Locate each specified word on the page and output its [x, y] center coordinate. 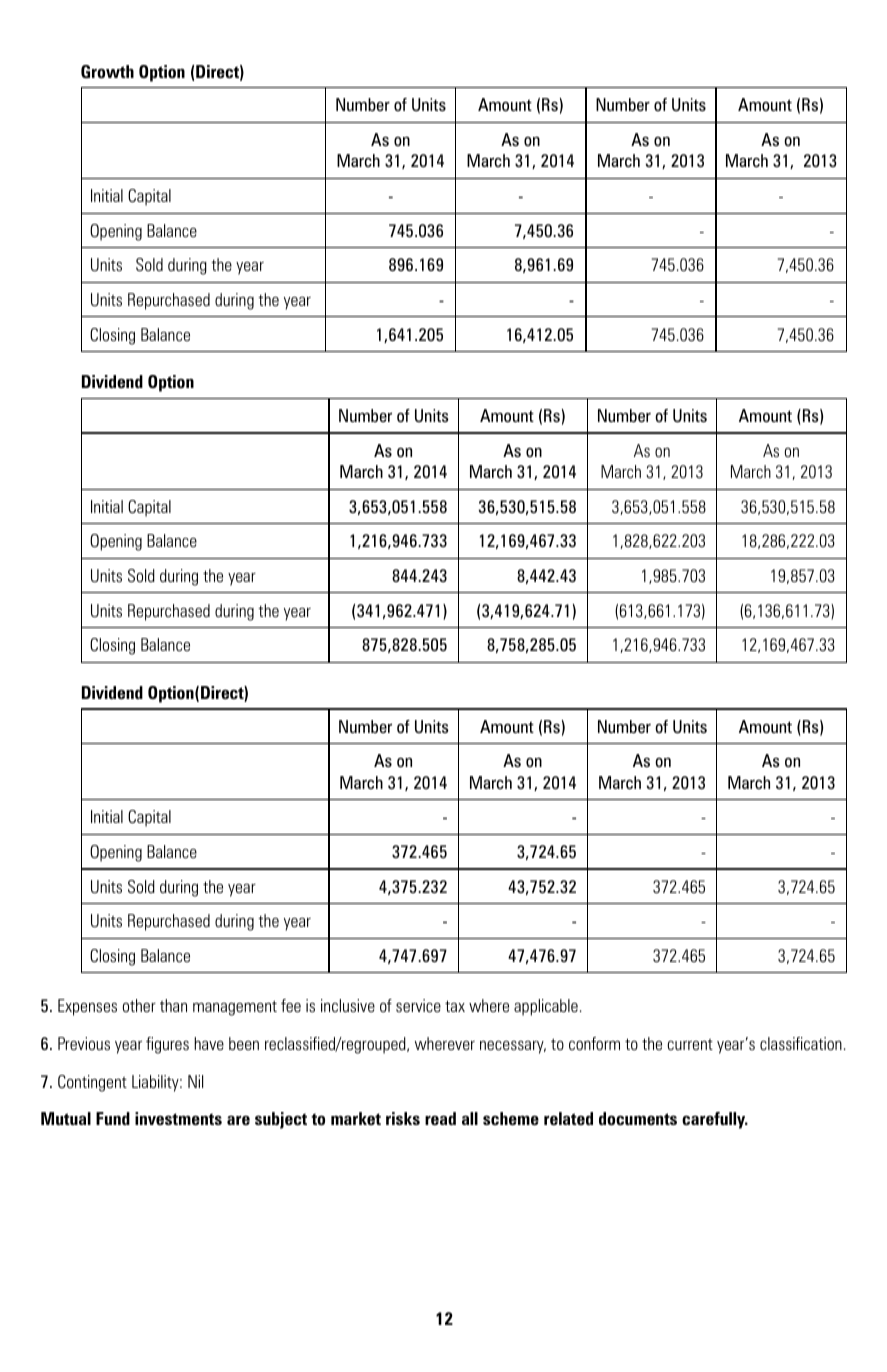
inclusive [348, 1006]
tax [455, 1006]
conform [594, 1044]
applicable [546, 1007]
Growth [107, 71]
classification [801, 1044]
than [173, 1005]
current [690, 1045]
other [139, 1006]
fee [291, 1006]
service [418, 1006]
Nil [195, 1081]
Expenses [87, 1007]
